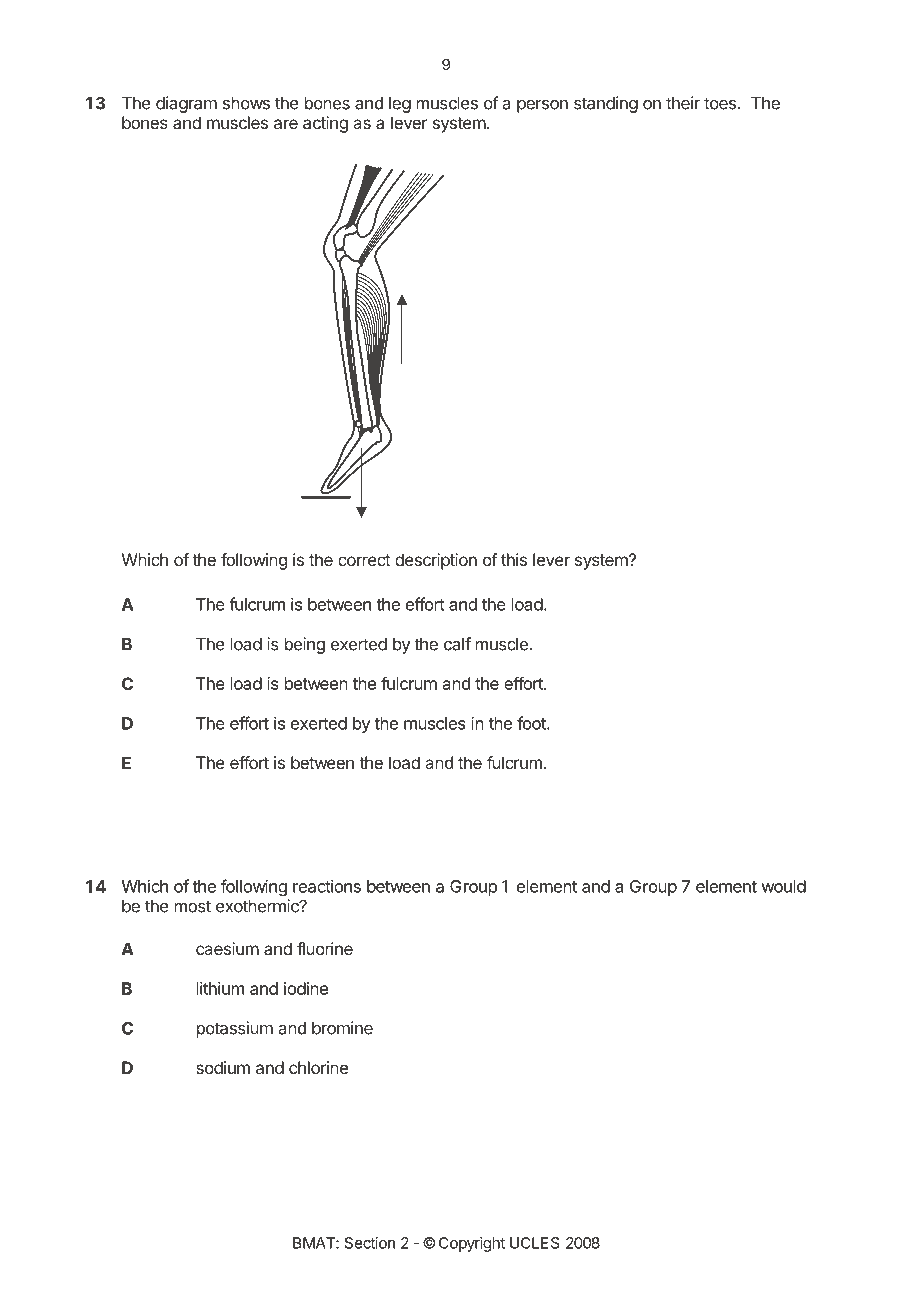  Describe the element at coordinates (370, 1243) in the screenshot. I see `Section` at that location.
